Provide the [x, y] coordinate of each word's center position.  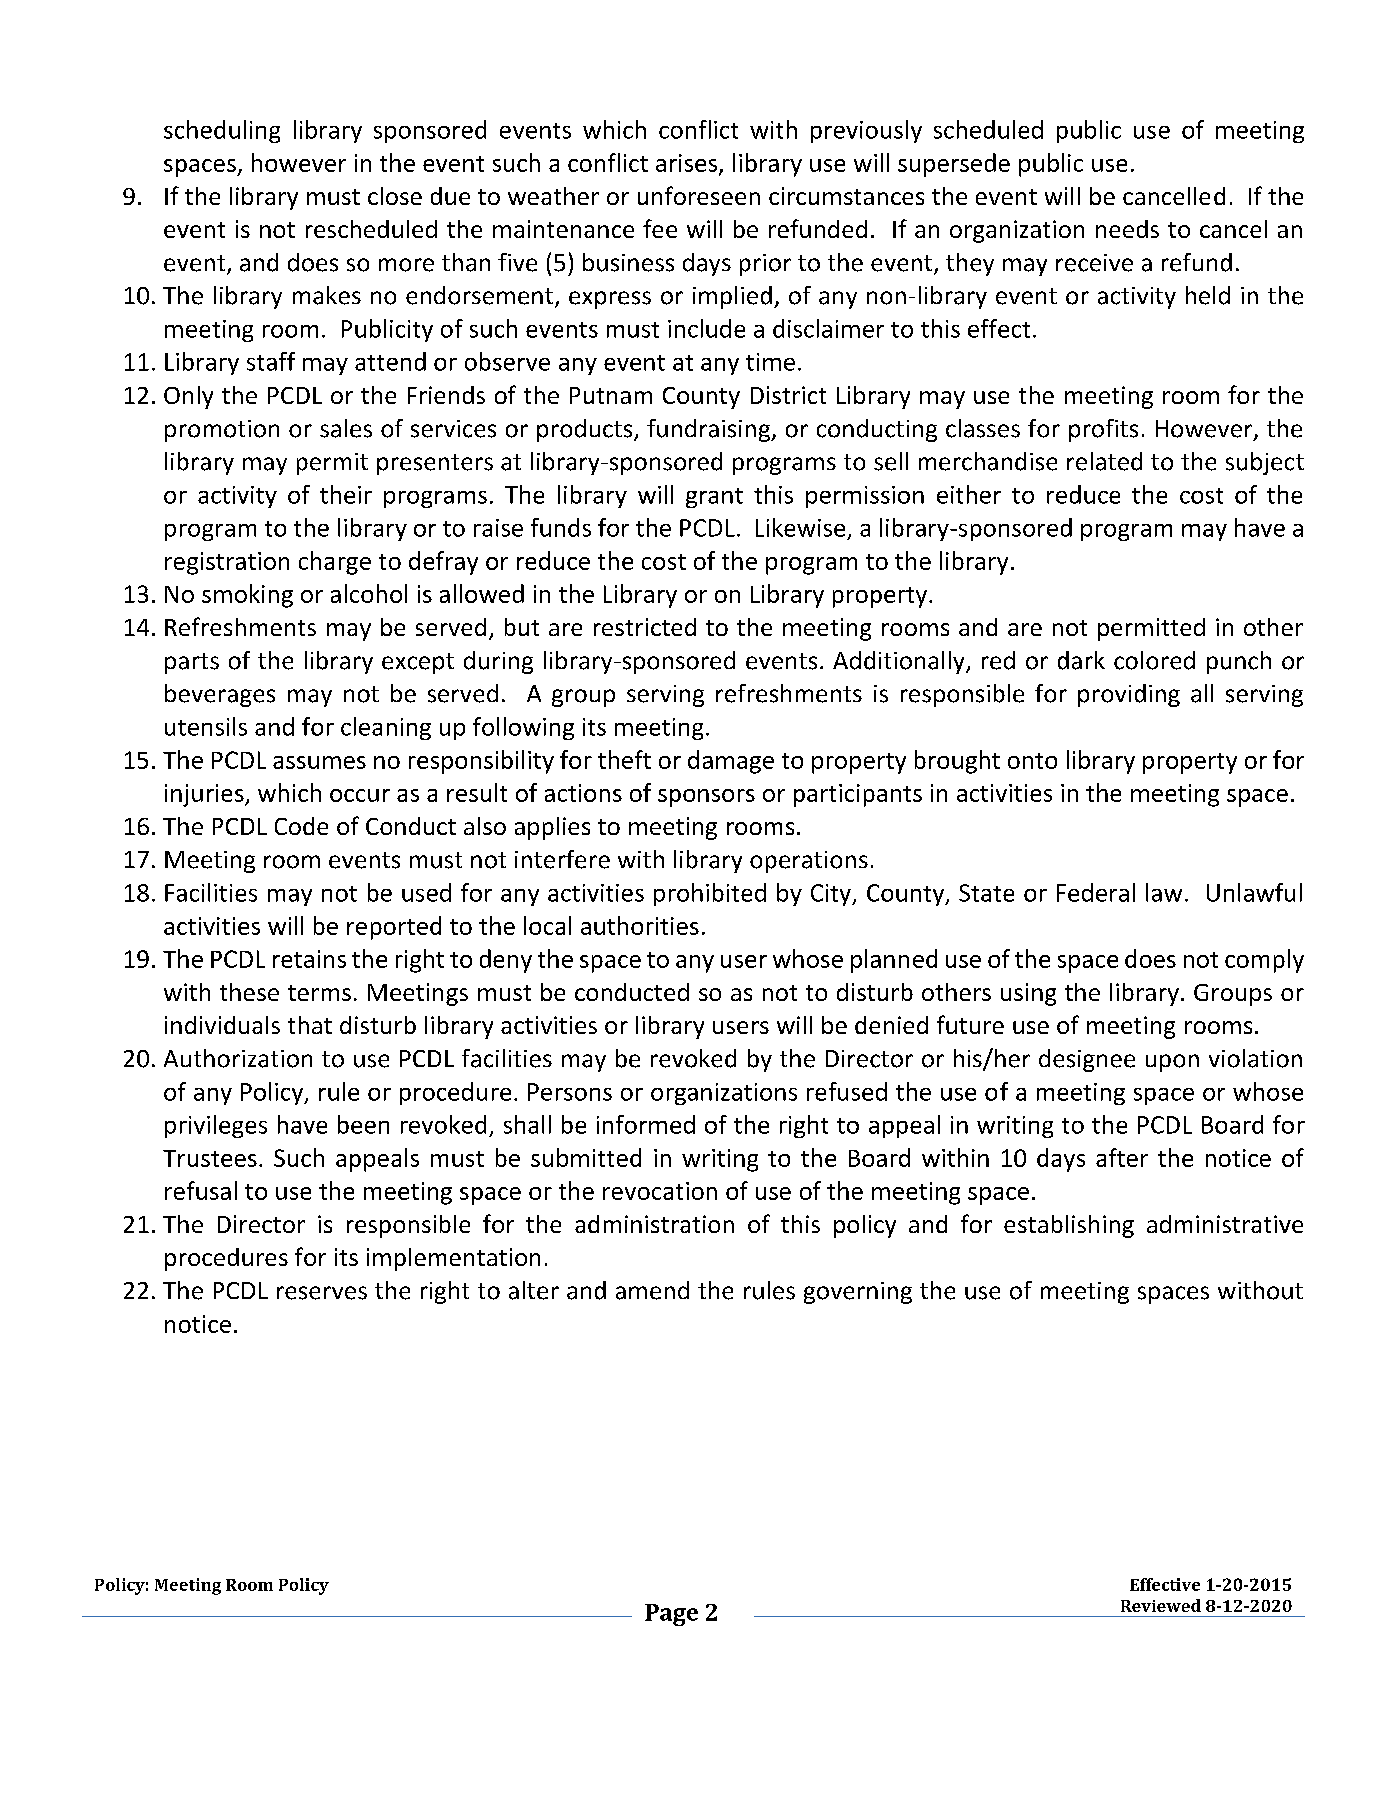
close [395, 196]
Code [301, 826]
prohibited [710, 894]
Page [671, 1615]
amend [652, 1290]
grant [714, 498]
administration [654, 1224]
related [1104, 461]
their [346, 494]
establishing [1069, 1226]
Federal [1096, 892]
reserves [322, 1293]
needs [1127, 229]
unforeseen [699, 195]
